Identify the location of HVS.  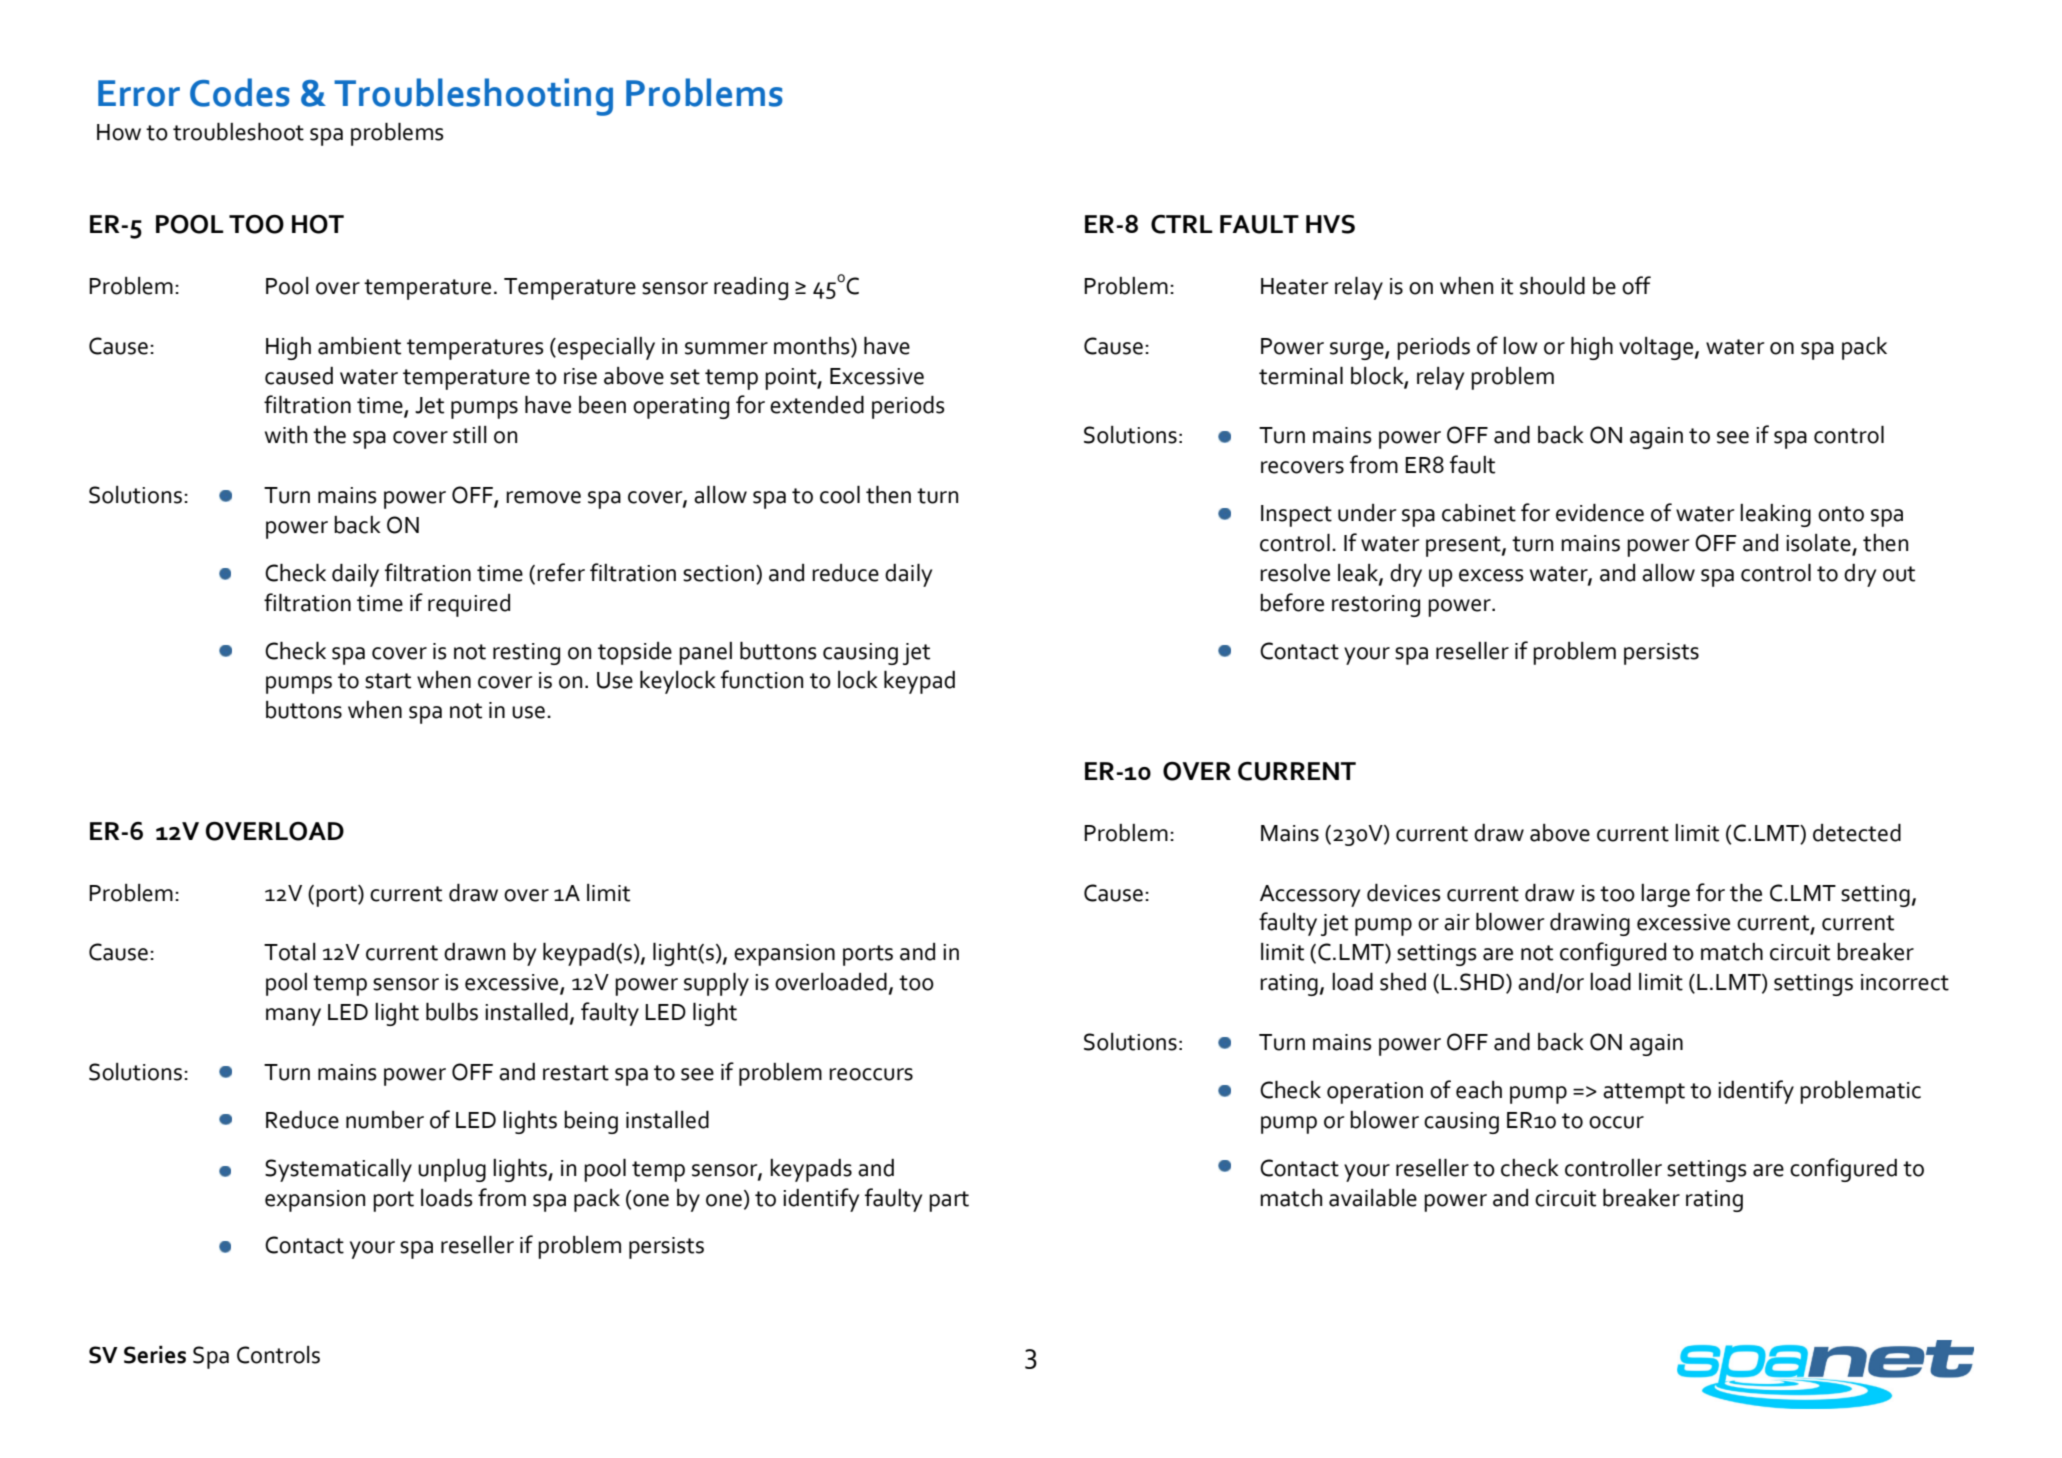
(1330, 224).
